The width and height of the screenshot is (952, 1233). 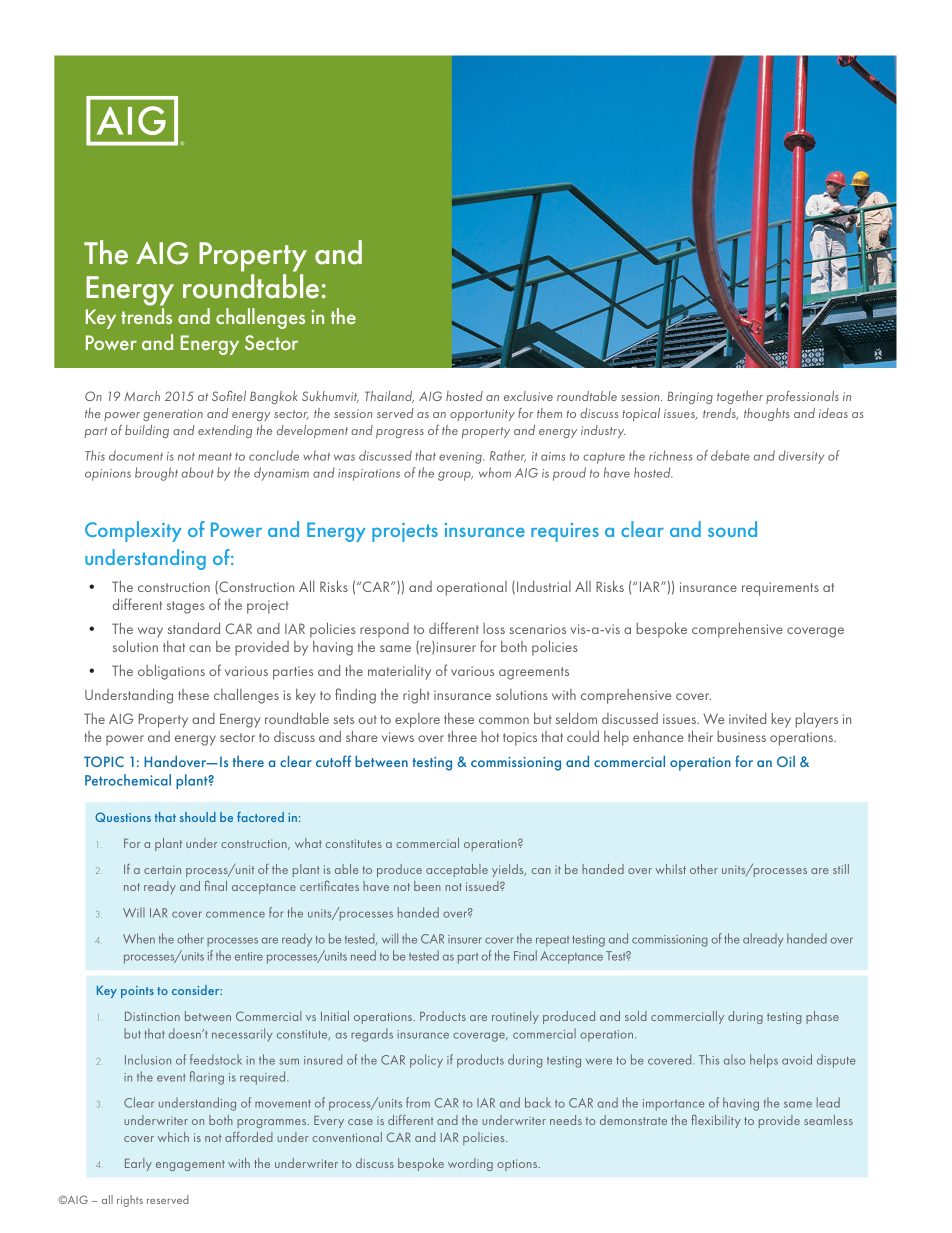 What do you see at coordinates (767, 414) in the screenshot?
I see `thoughts` at bounding box center [767, 414].
